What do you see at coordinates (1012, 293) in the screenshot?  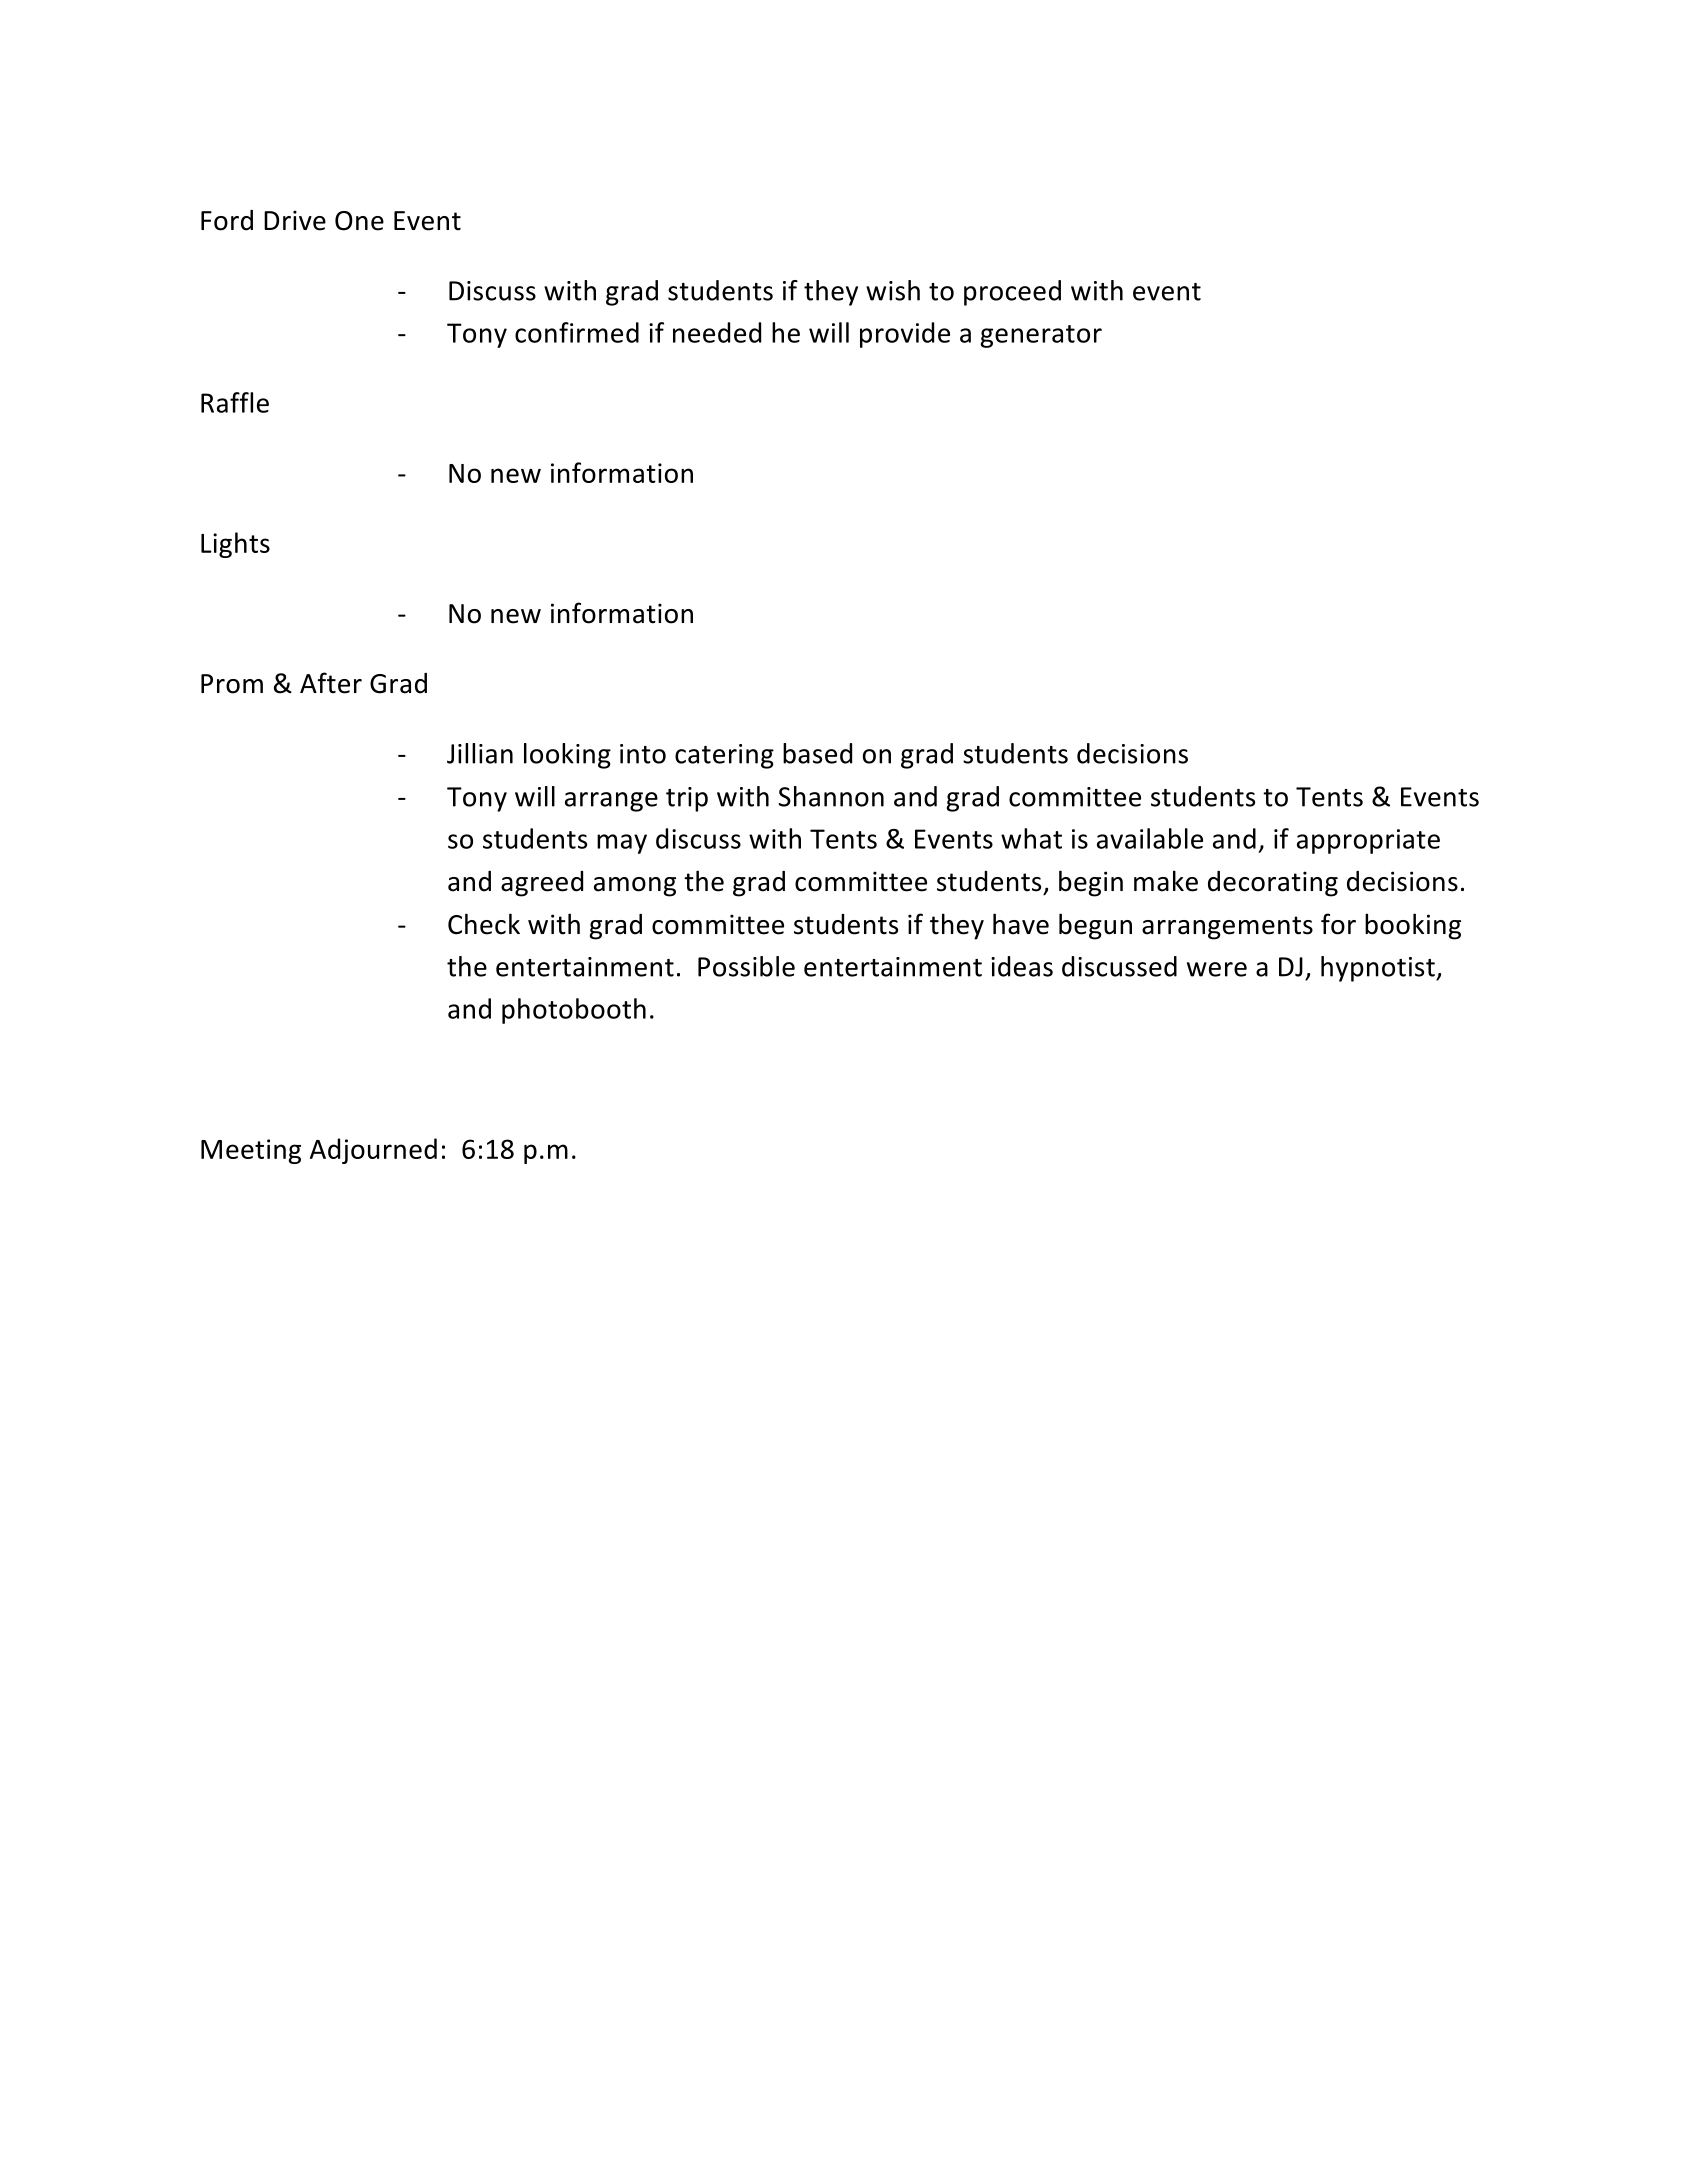 I see `proceed` at bounding box center [1012, 293].
